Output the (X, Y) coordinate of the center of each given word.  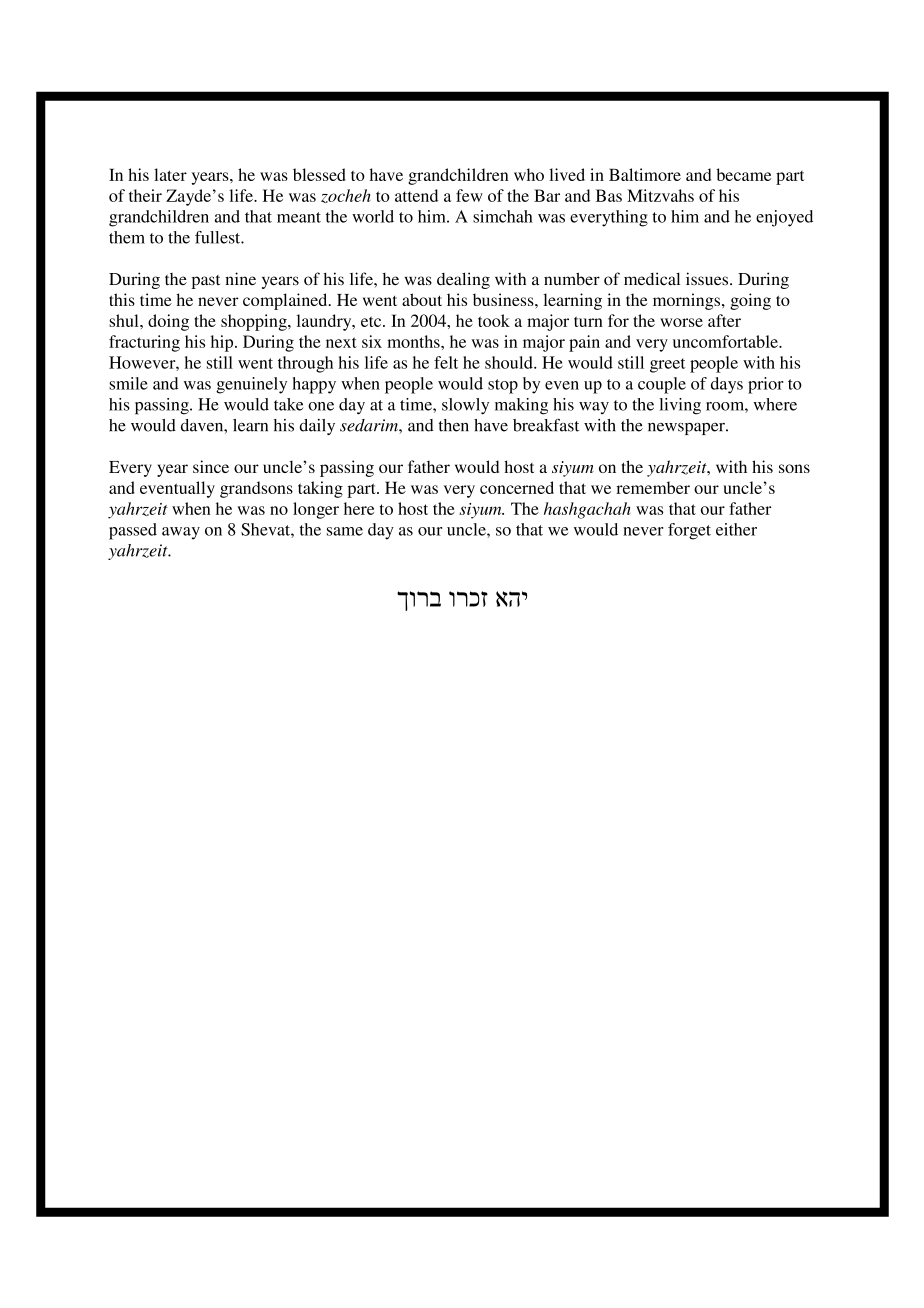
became (743, 174)
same (345, 531)
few (469, 195)
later (170, 174)
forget (689, 531)
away (181, 533)
